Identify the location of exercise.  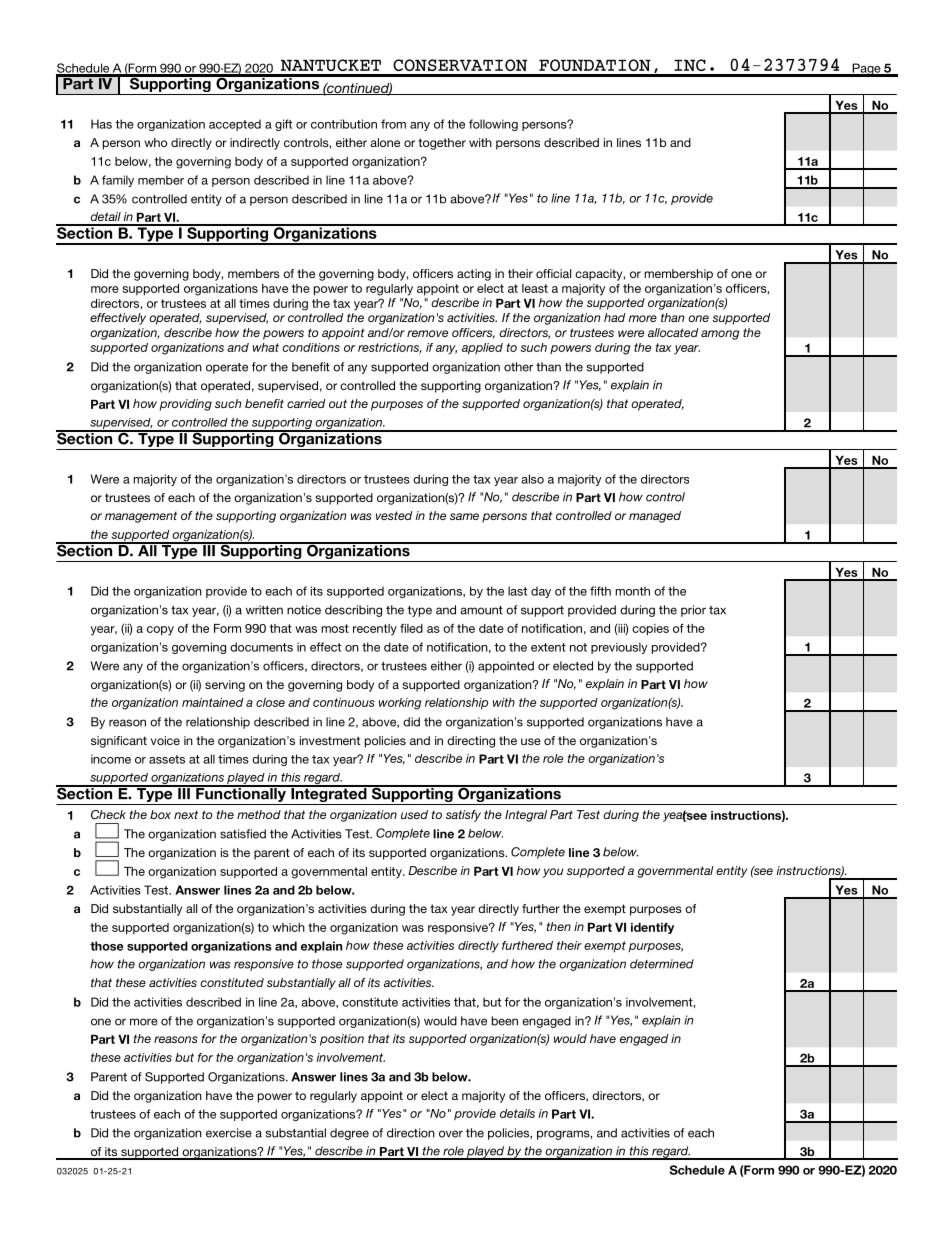
(229, 1133).
